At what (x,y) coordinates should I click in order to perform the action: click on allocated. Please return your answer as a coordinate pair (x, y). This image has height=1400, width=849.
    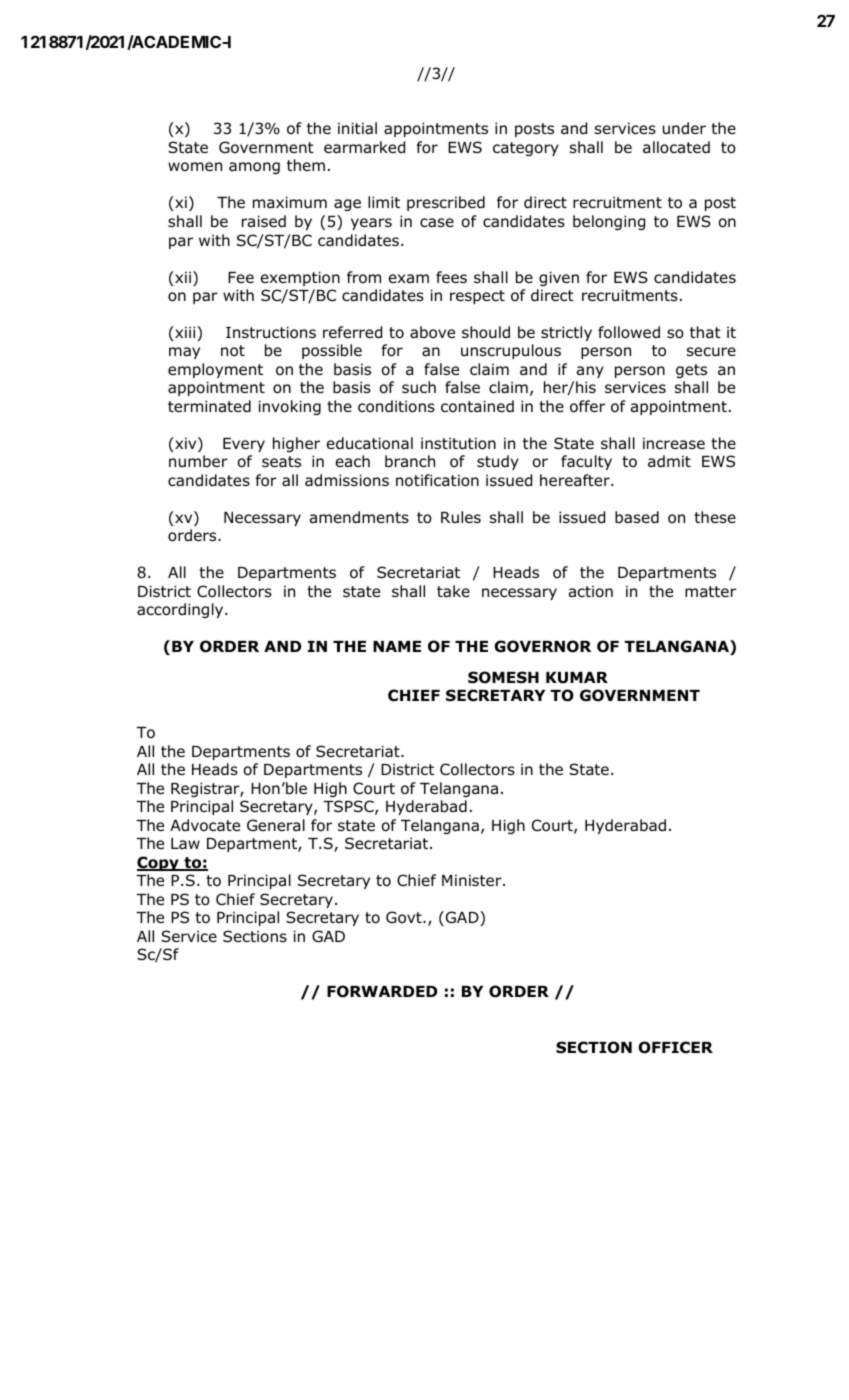
    Looking at the image, I should click on (676, 147).
